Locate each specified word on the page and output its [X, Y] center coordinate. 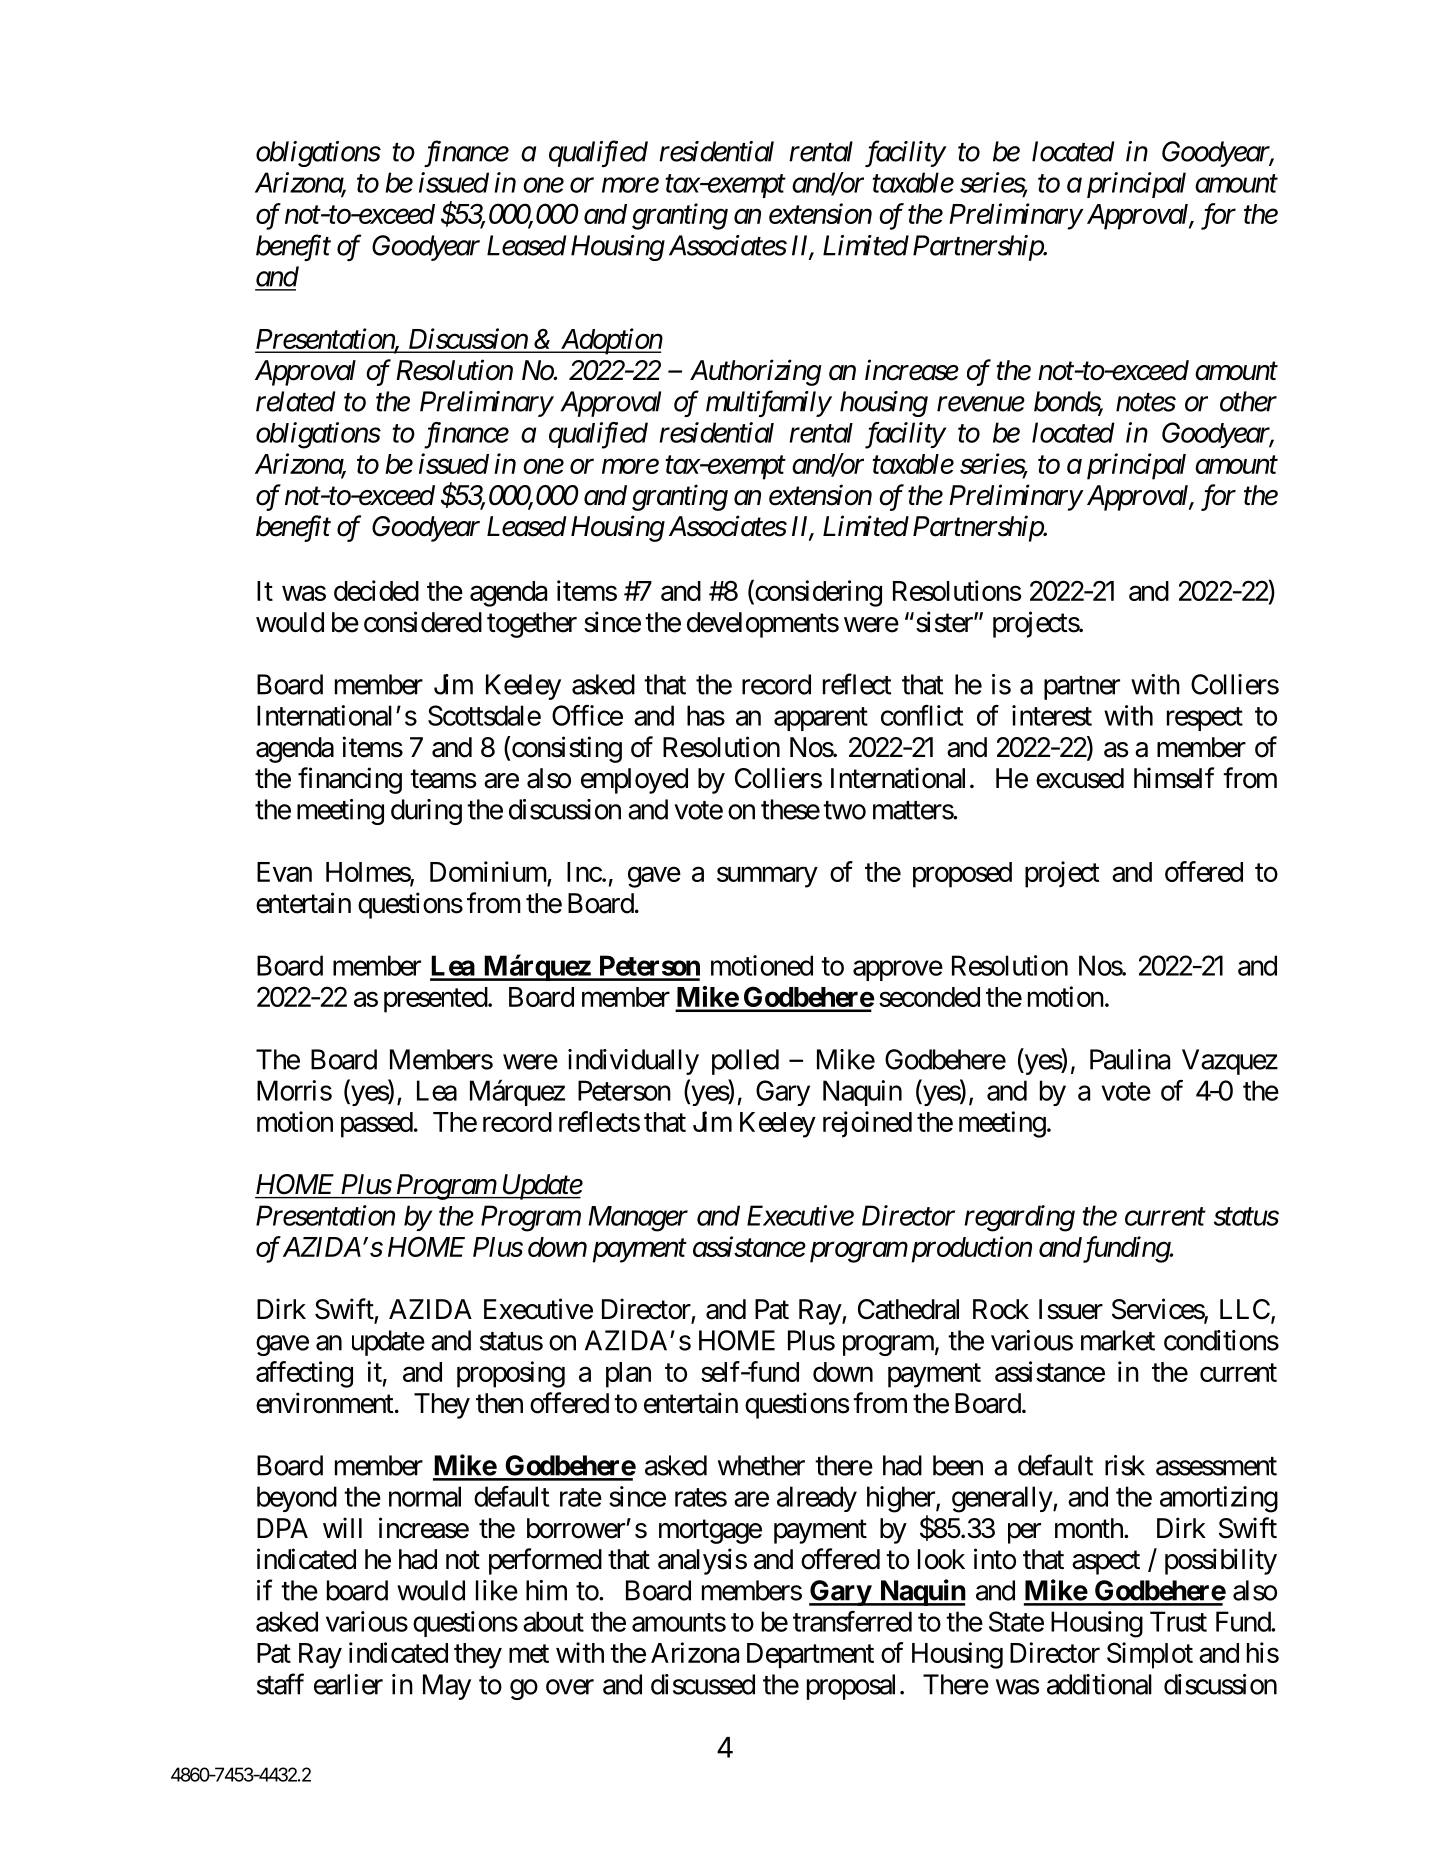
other [1248, 401]
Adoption [610, 341]
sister [945, 622]
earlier [348, 1684]
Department [810, 1656]
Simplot [1150, 1655]
